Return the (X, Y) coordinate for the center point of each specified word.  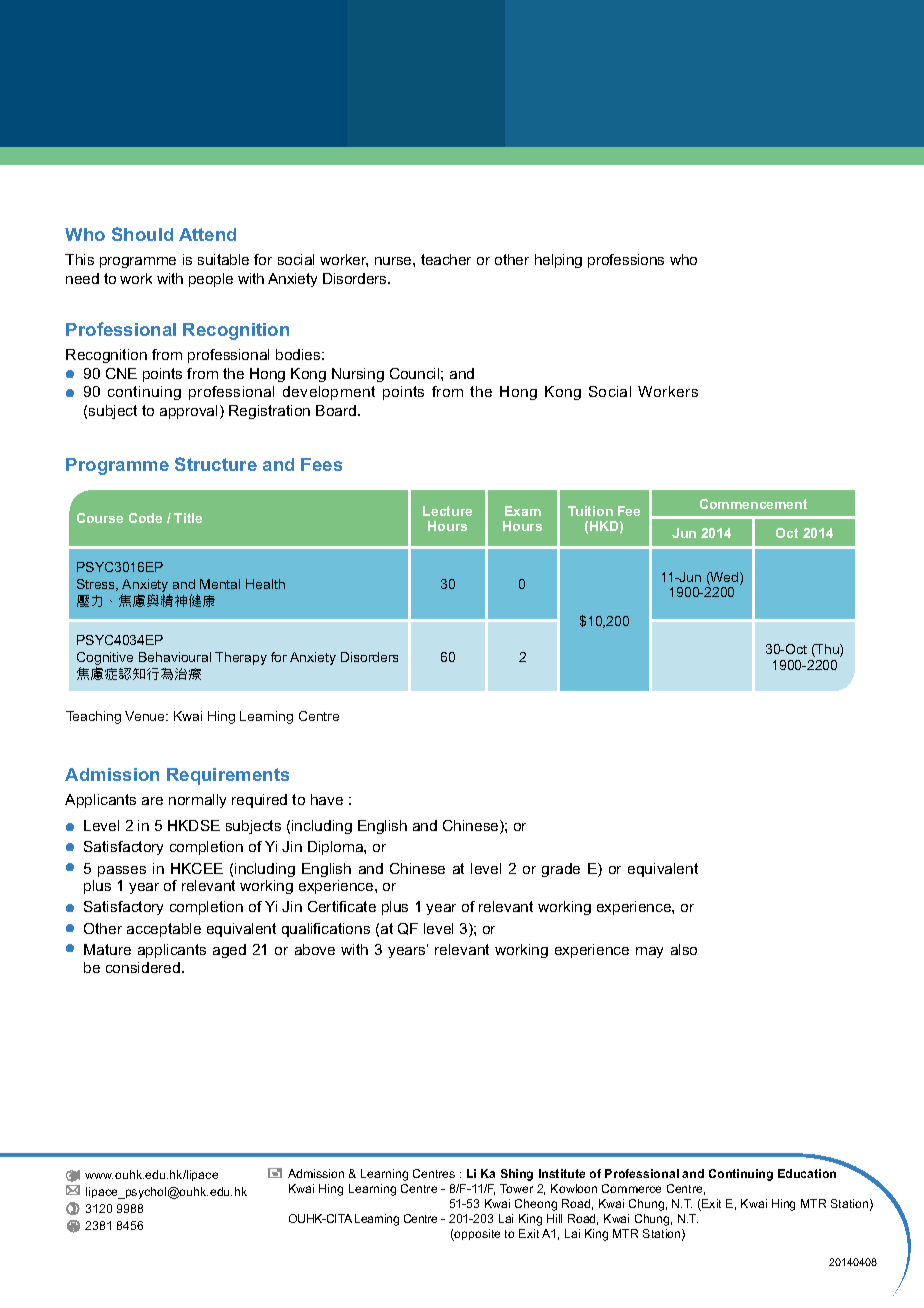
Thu (827, 650)
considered (143, 967)
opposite (476, 1235)
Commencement (753, 504)
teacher (446, 259)
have (327, 799)
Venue (146, 716)
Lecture (447, 511)
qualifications (326, 930)
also (684, 949)
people (211, 280)
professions (626, 261)
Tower (516, 1188)
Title (188, 518)
